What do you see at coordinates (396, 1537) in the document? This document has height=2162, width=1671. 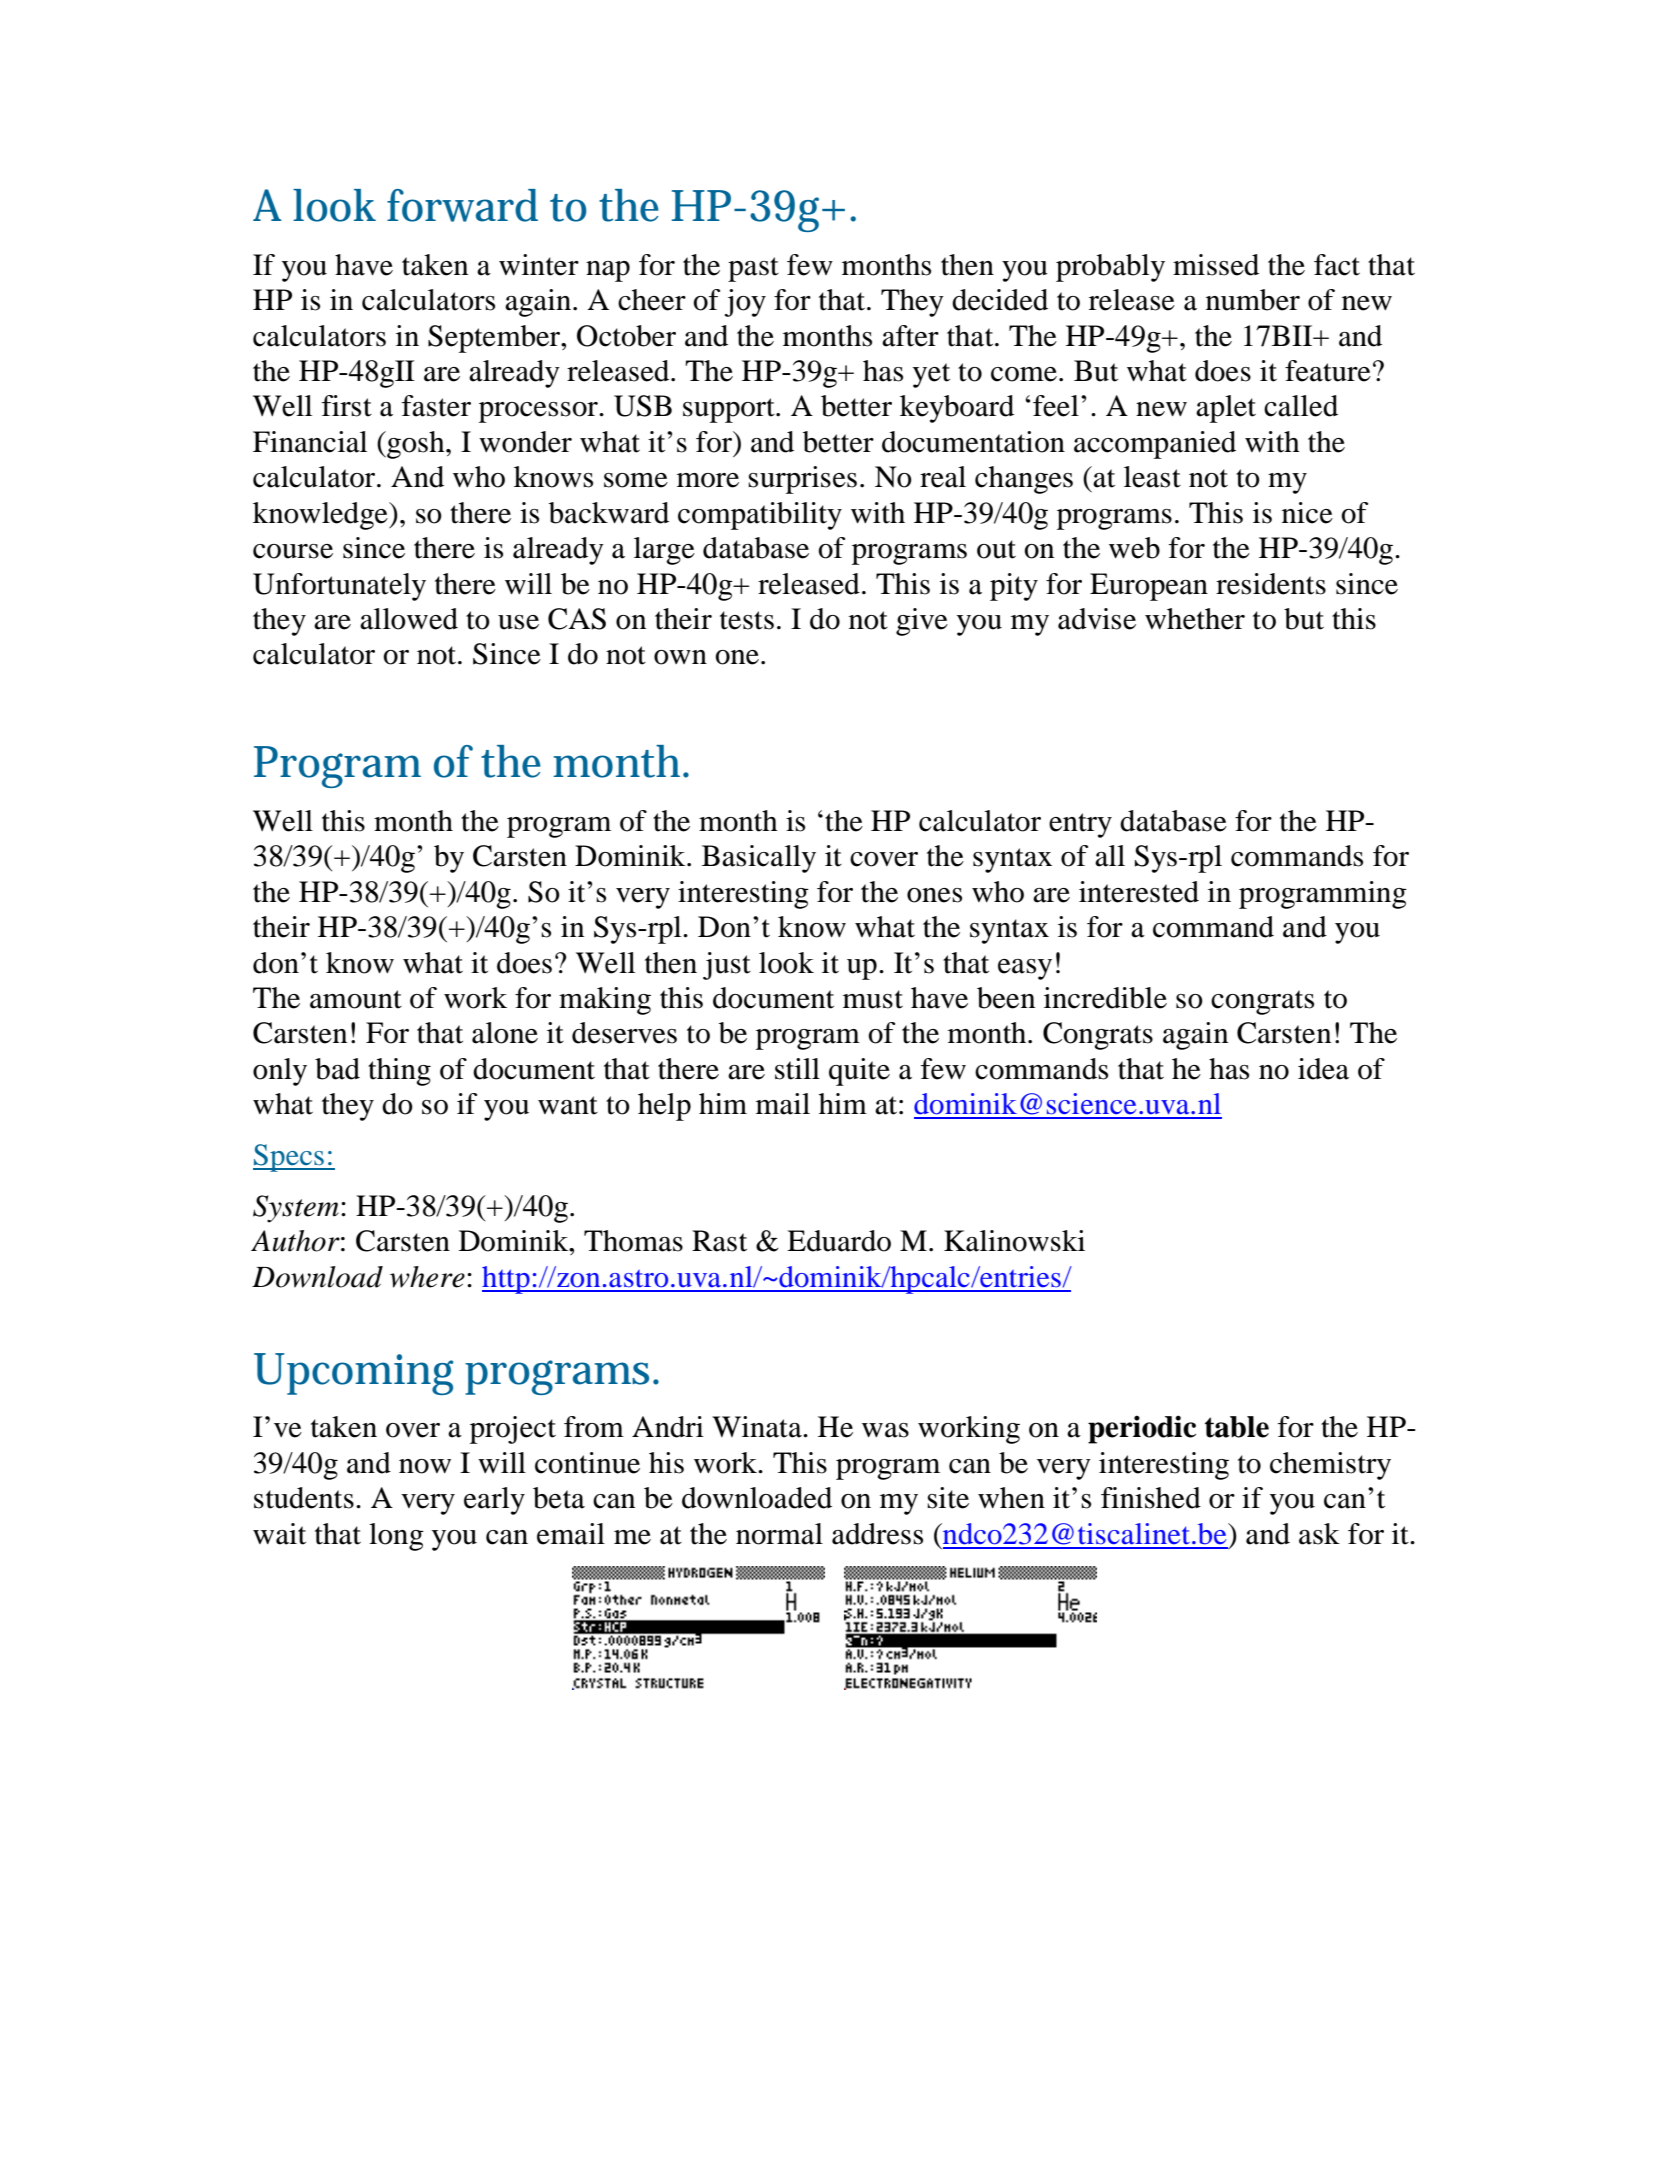 I see `long` at bounding box center [396, 1537].
